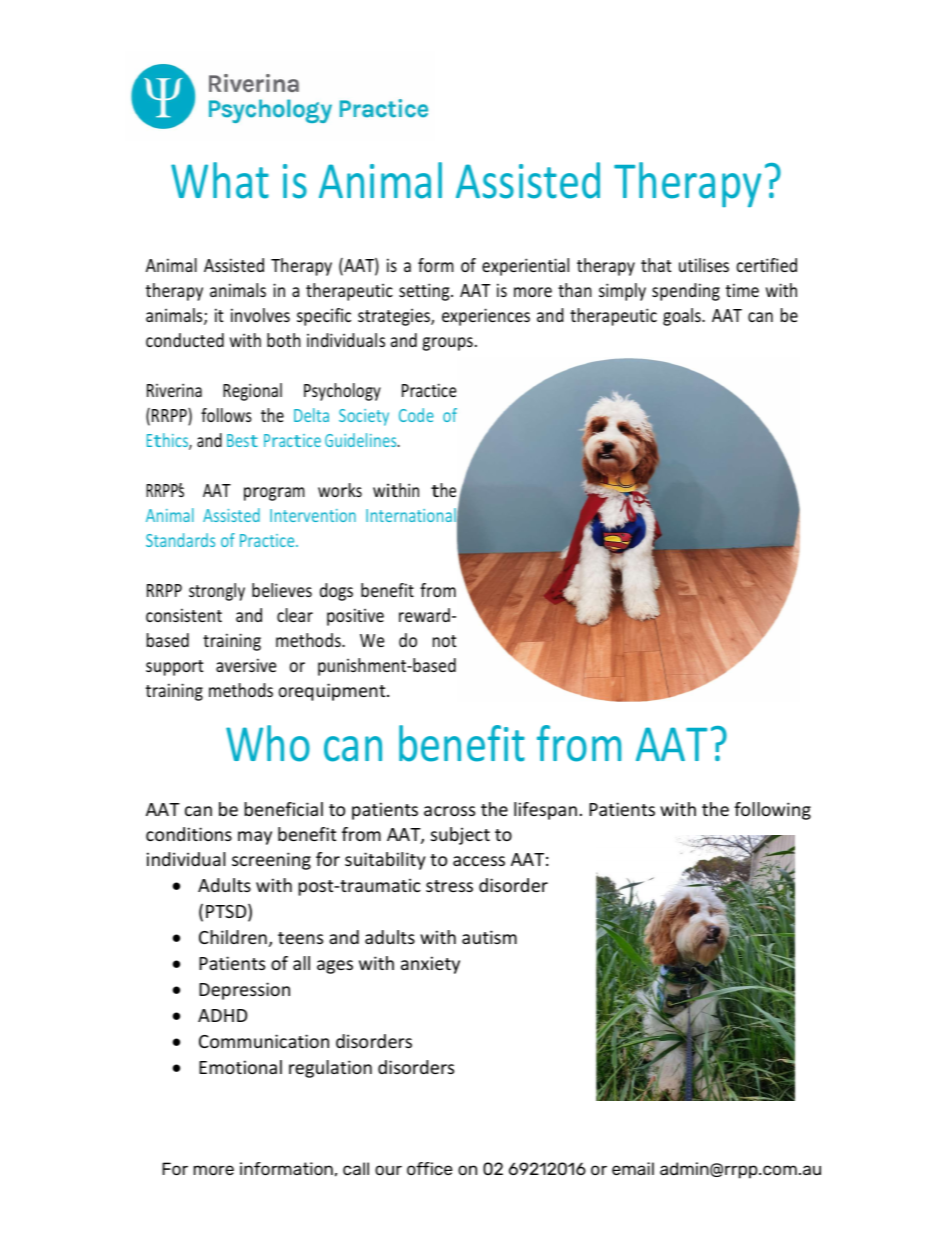 This screenshot has width=952, height=1233. I want to click on email, so click(633, 1168).
